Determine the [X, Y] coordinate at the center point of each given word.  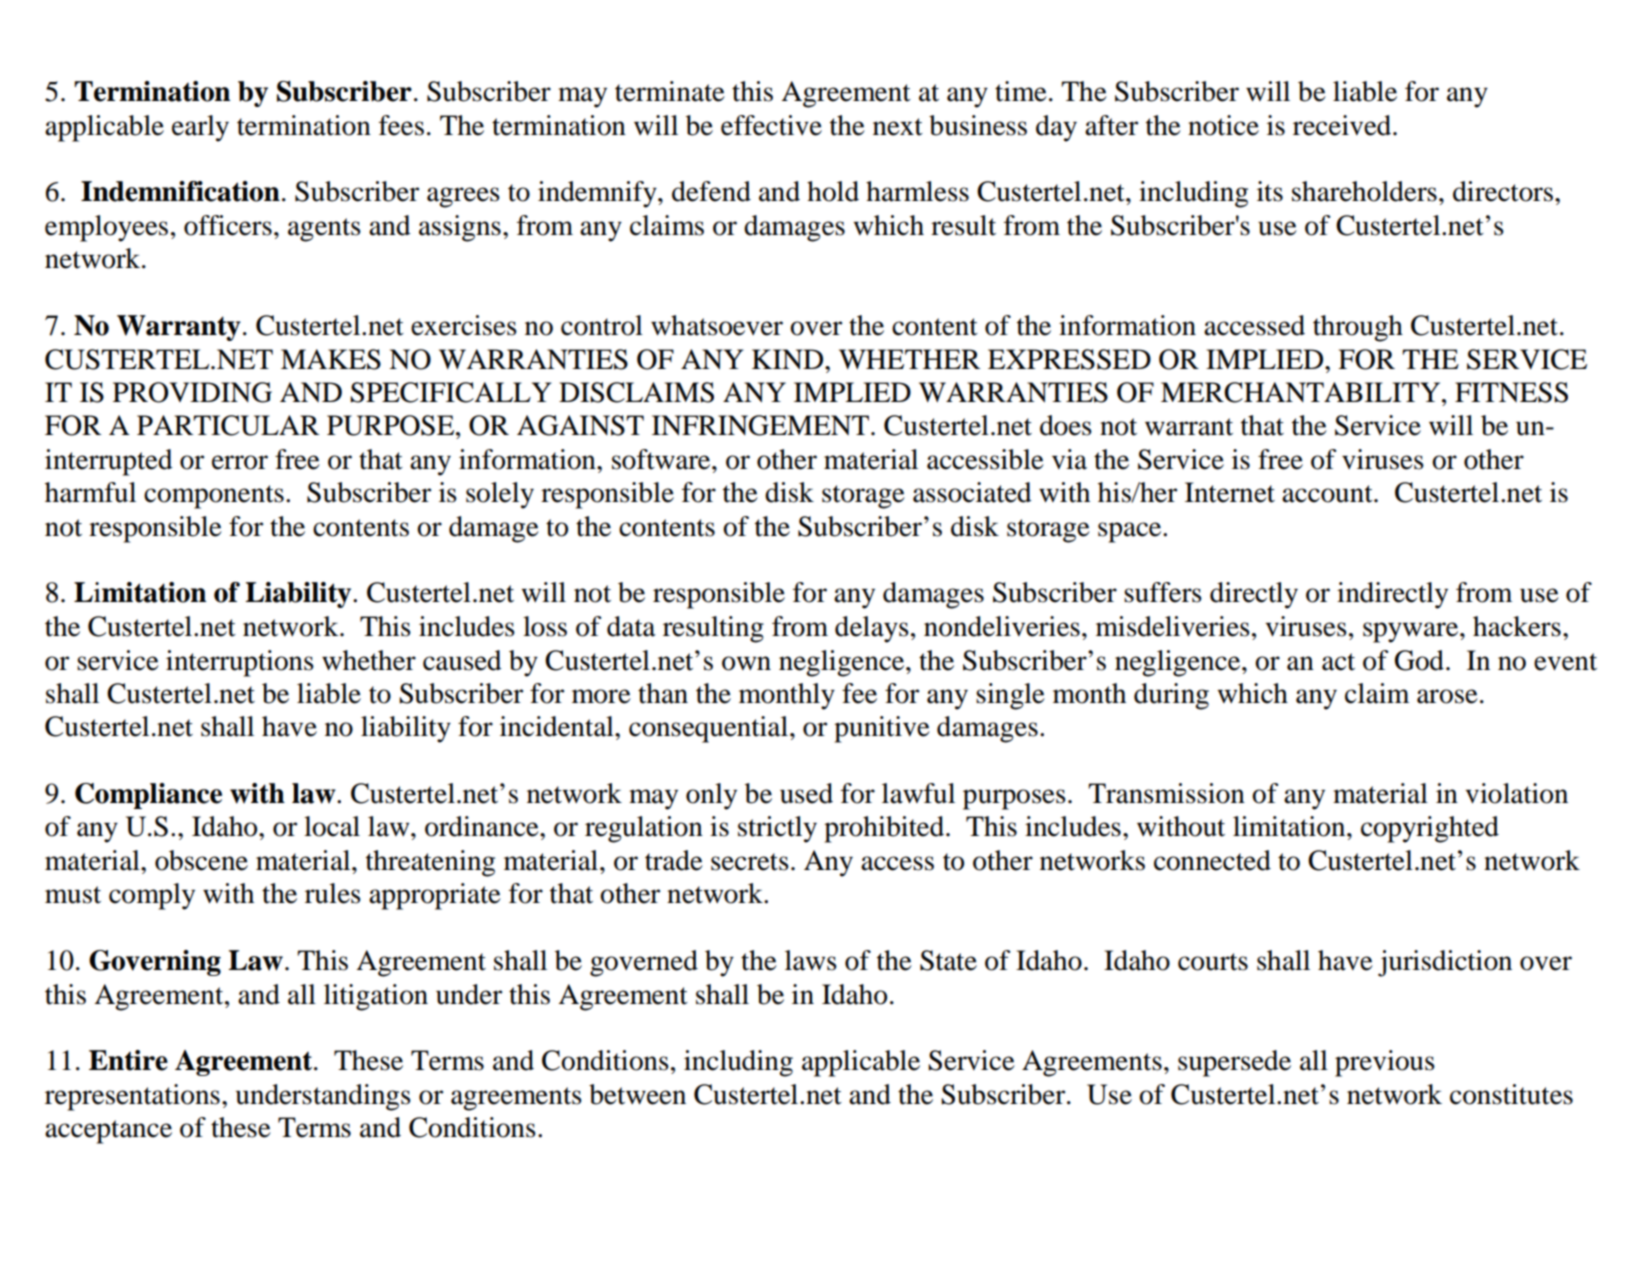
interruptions [240, 663]
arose [1447, 696]
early [200, 128]
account [1328, 494]
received [1343, 125]
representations [132, 1097]
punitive [882, 729]
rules [333, 893]
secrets [750, 862]
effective [771, 125]
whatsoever [717, 325]
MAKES [331, 359]
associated [972, 492]
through [1358, 328]
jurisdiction [1445, 963]
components [214, 497]
